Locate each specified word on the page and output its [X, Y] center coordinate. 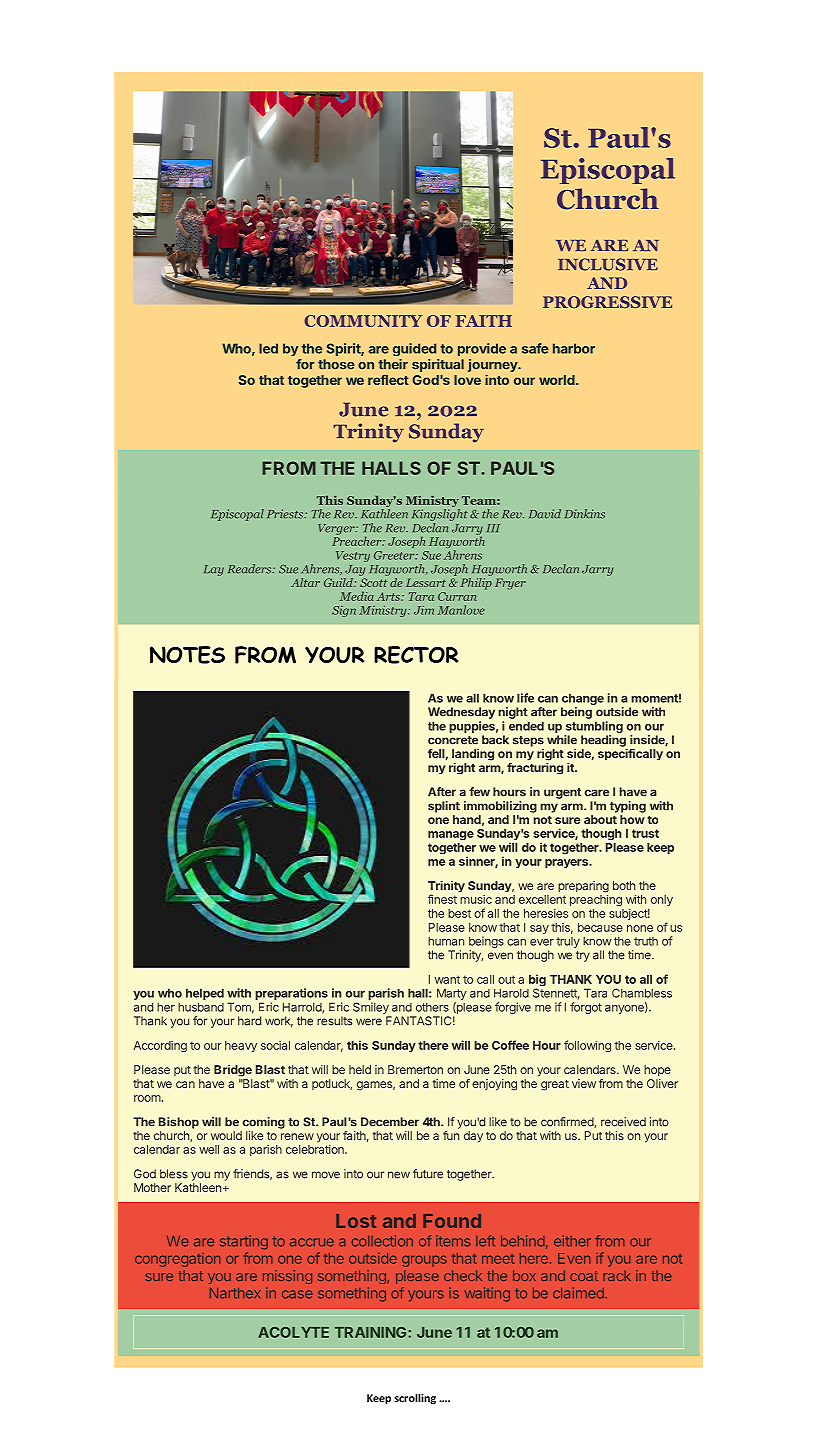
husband [201, 1007]
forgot [586, 1008]
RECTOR [416, 655]
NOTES [187, 655]
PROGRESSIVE [607, 302]
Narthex [235, 1293]
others [432, 1007]
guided [414, 349]
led [268, 348]
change [582, 700]
